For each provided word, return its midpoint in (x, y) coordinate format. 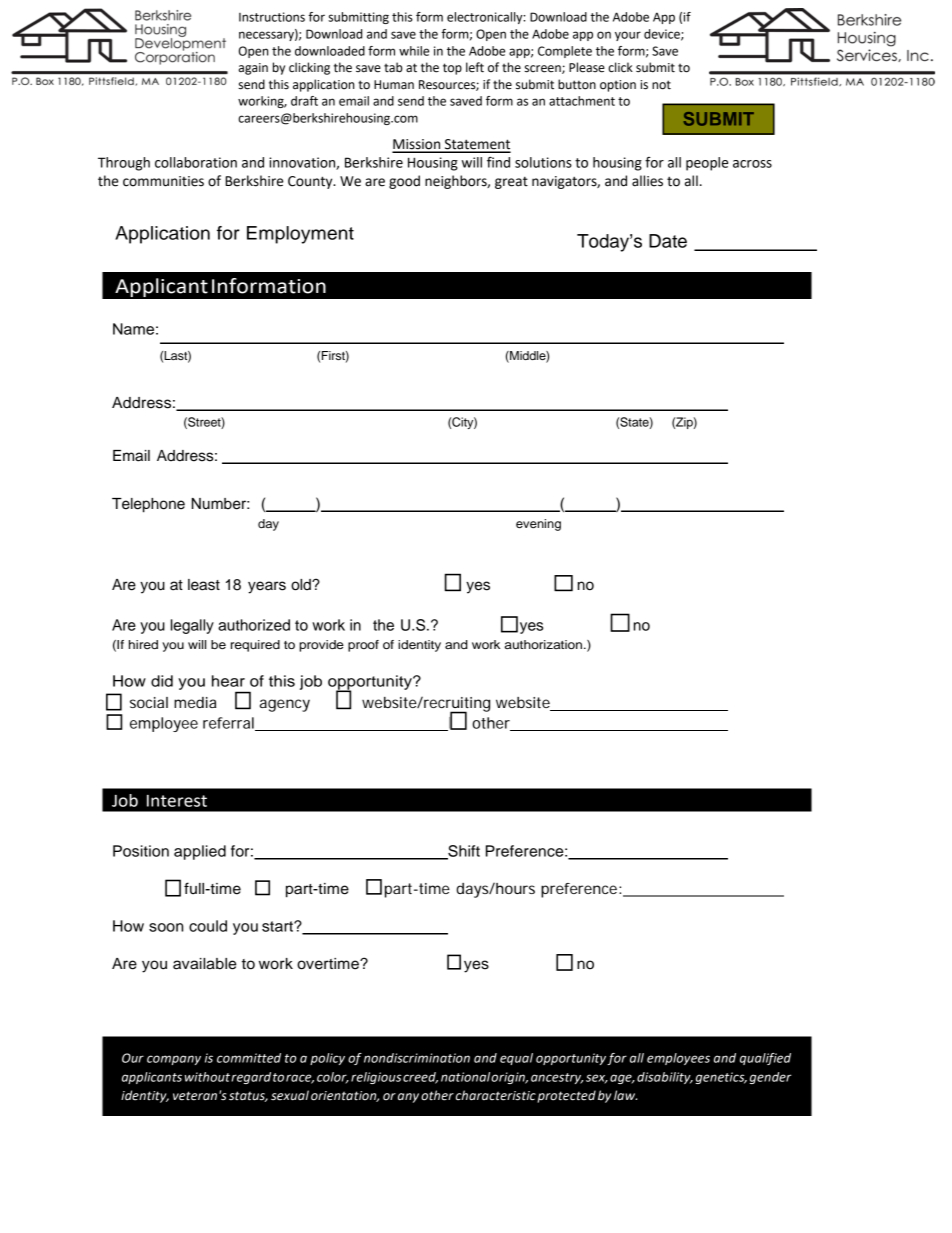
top (452, 69)
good (404, 182)
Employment (300, 235)
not (661, 85)
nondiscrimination (417, 1058)
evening (538, 525)
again (253, 69)
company (174, 1060)
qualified (765, 1059)
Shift (463, 852)
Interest (177, 801)
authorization (543, 644)
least (204, 585)
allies (647, 181)
